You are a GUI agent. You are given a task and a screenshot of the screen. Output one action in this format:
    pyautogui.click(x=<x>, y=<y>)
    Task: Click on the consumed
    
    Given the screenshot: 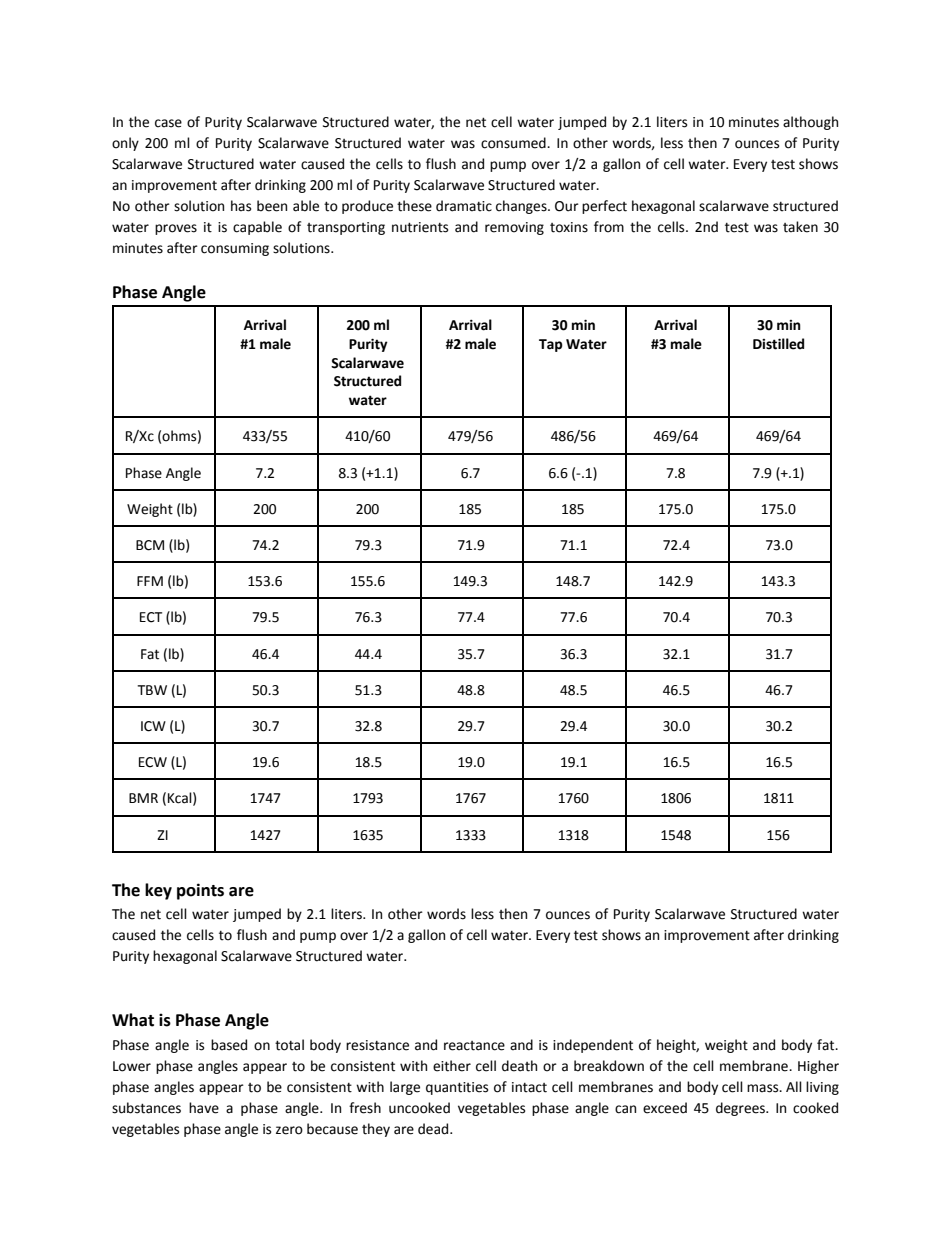 What is the action you would take?
    pyautogui.click(x=514, y=143)
